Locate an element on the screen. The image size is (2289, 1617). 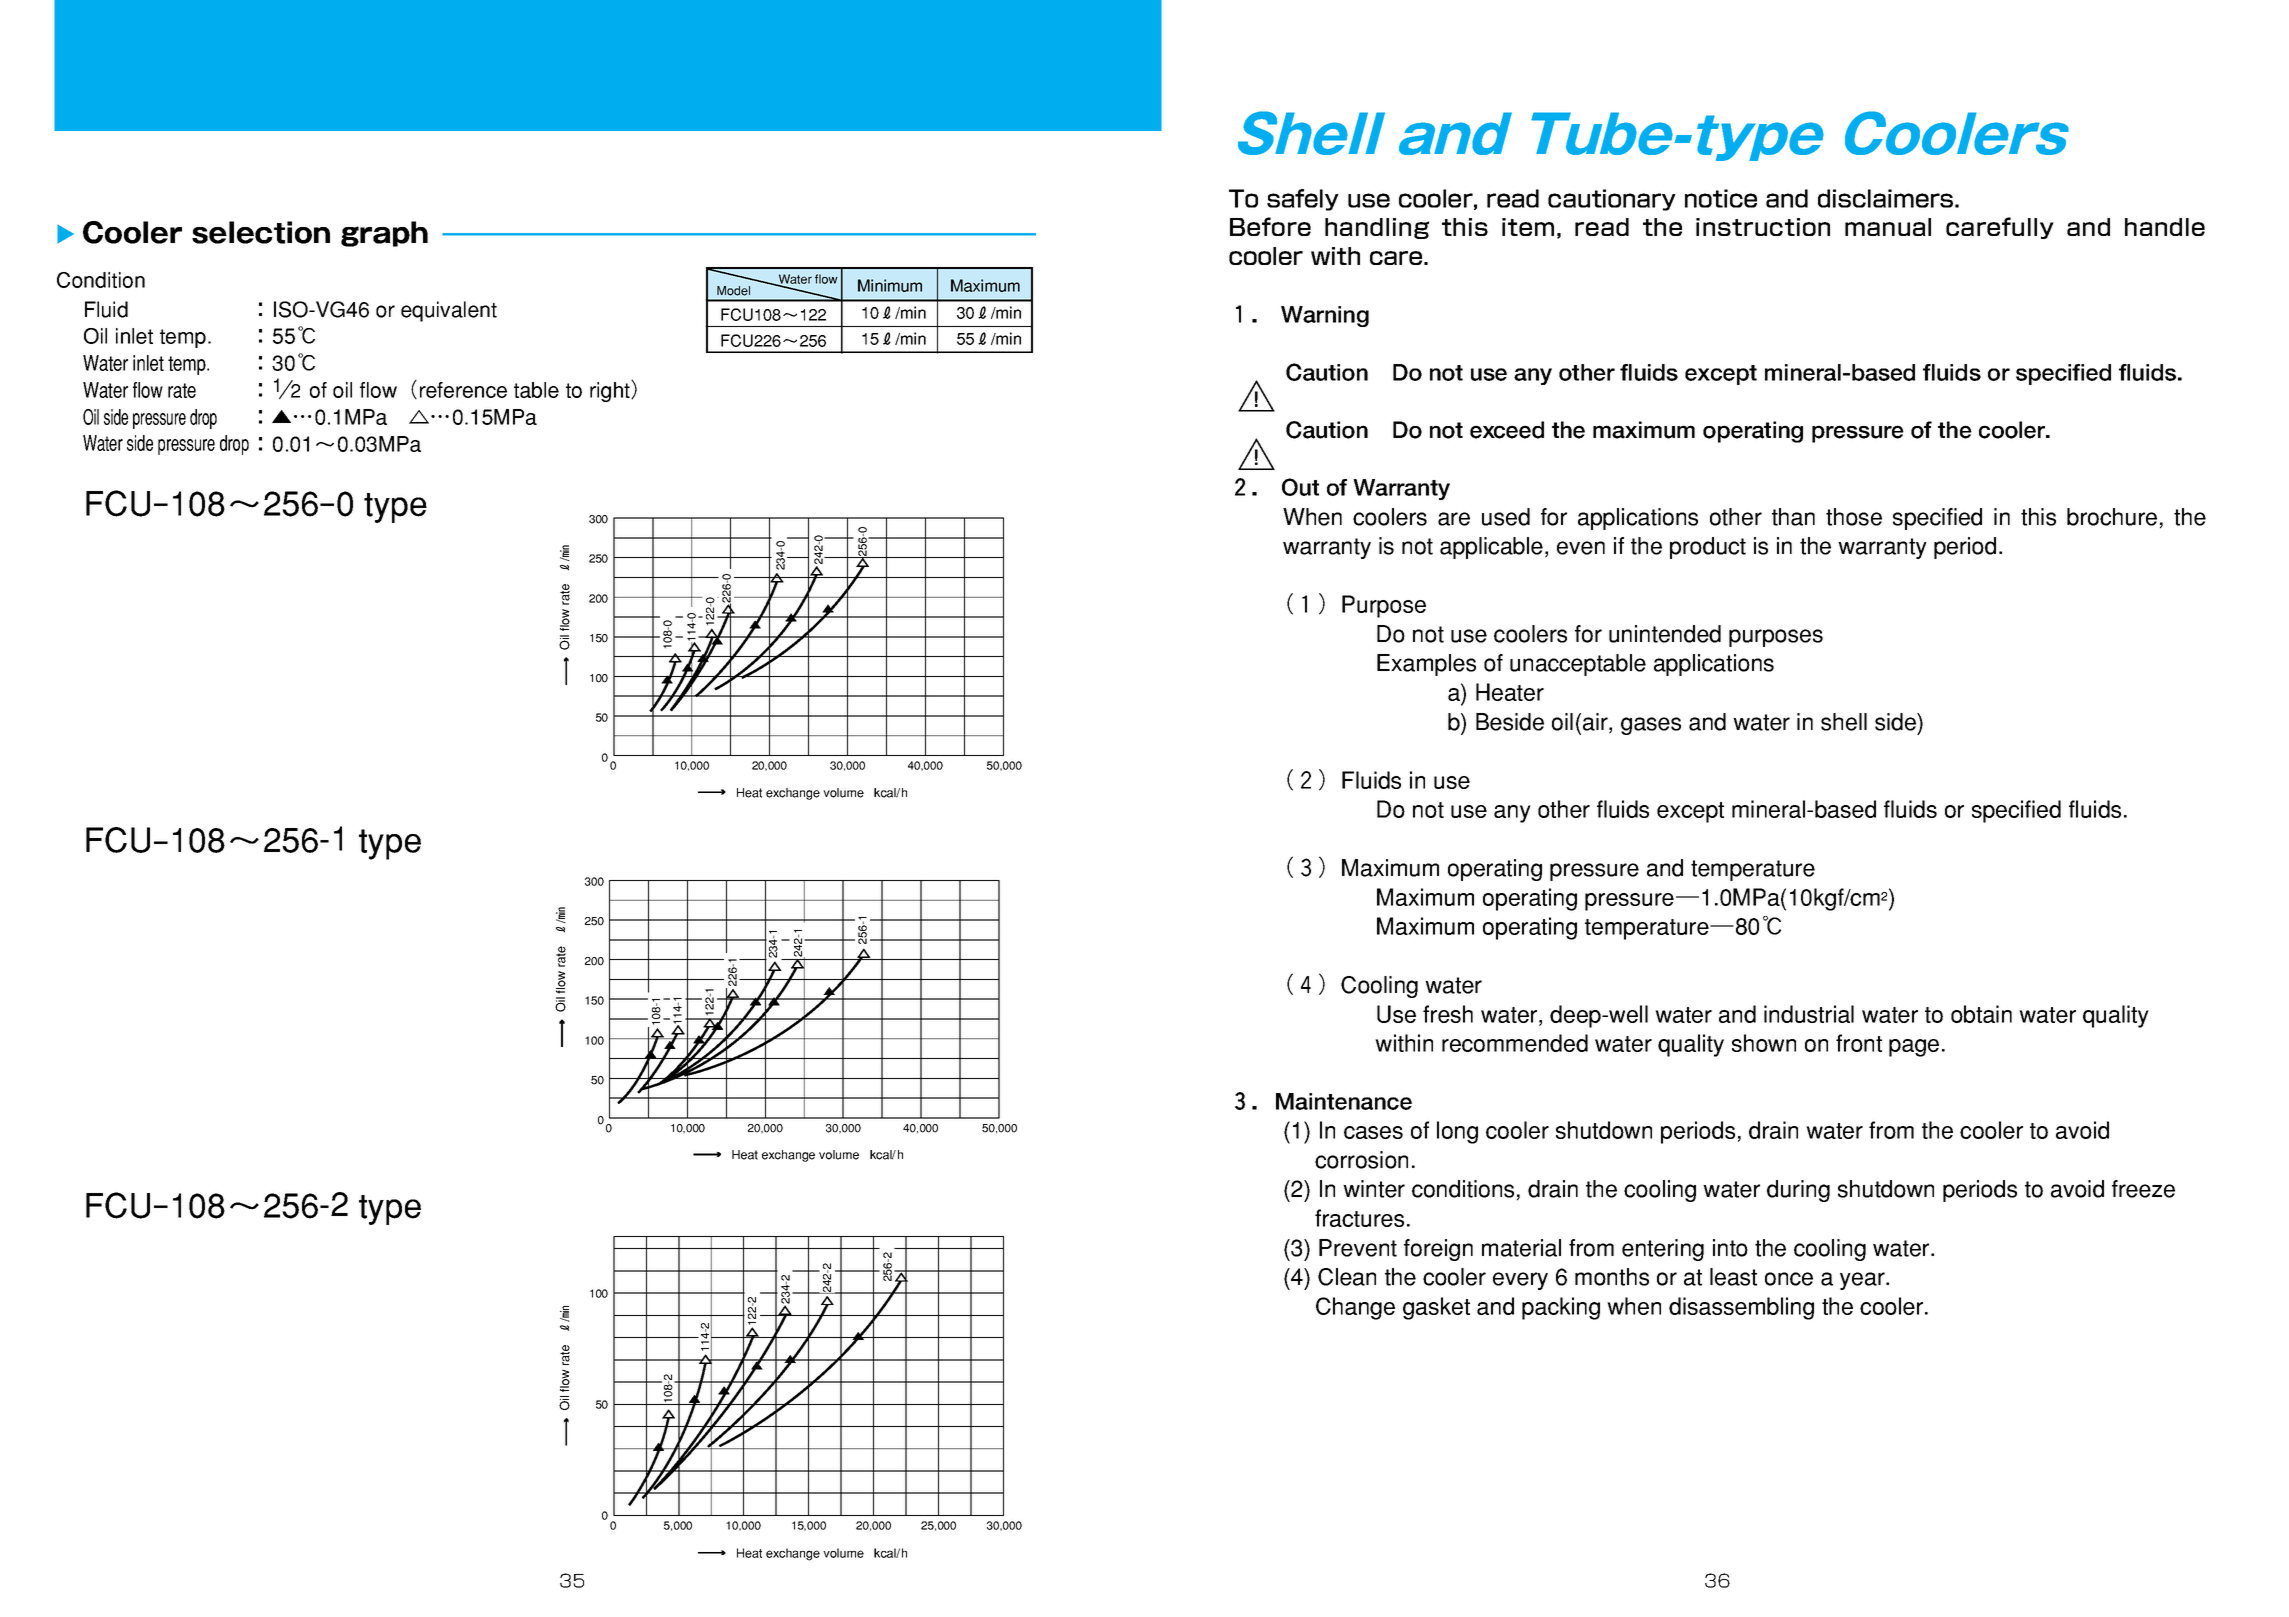
unintended is located at coordinates (1665, 634).
